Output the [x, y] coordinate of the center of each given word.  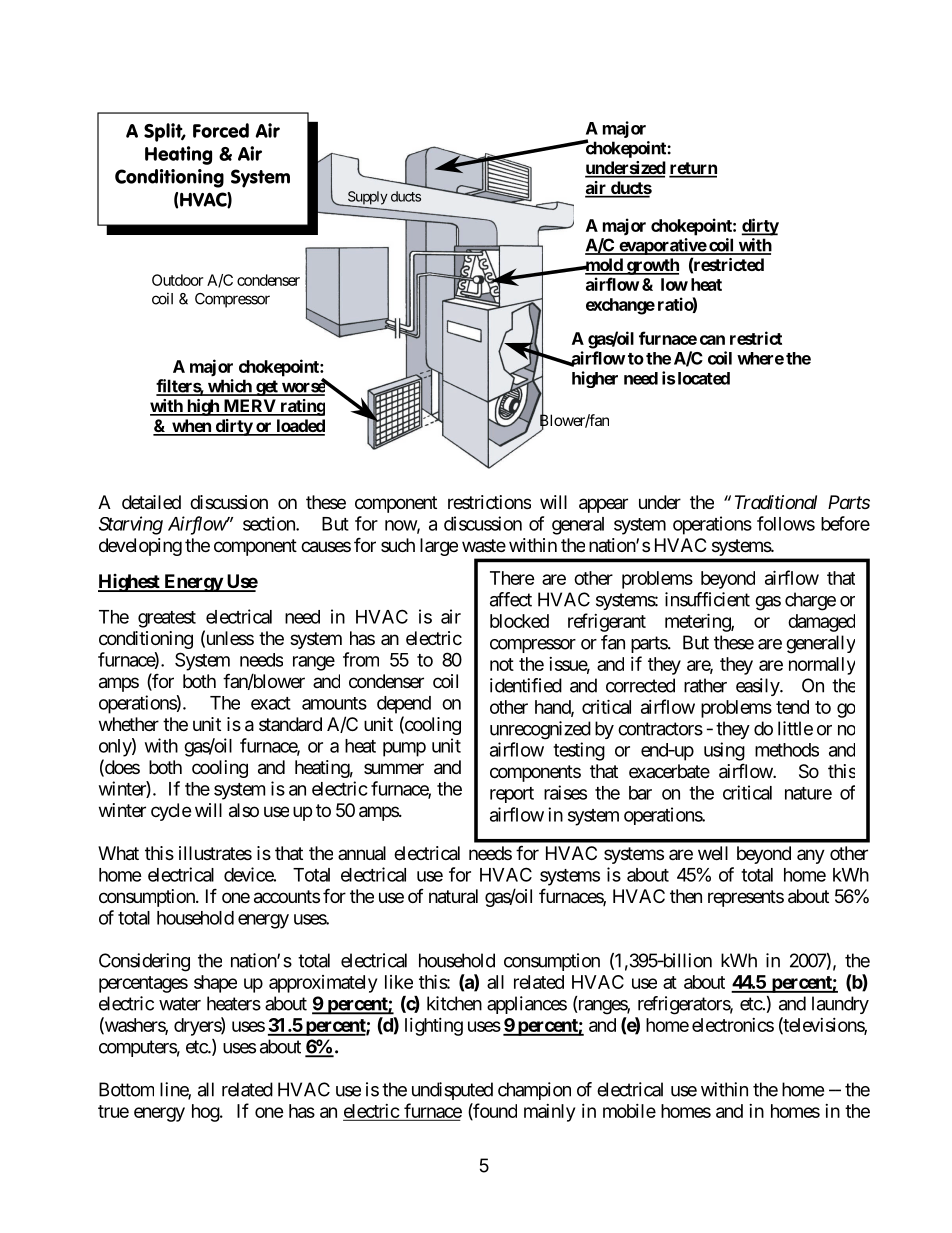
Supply [366, 199]
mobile [629, 1111]
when [191, 427]
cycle [171, 812]
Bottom [126, 1089]
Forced [221, 130]
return [693, 169]
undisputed [452, 1091]
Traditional [776, 502]
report [512, 795]
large [439, 547]
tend [792, 707]
